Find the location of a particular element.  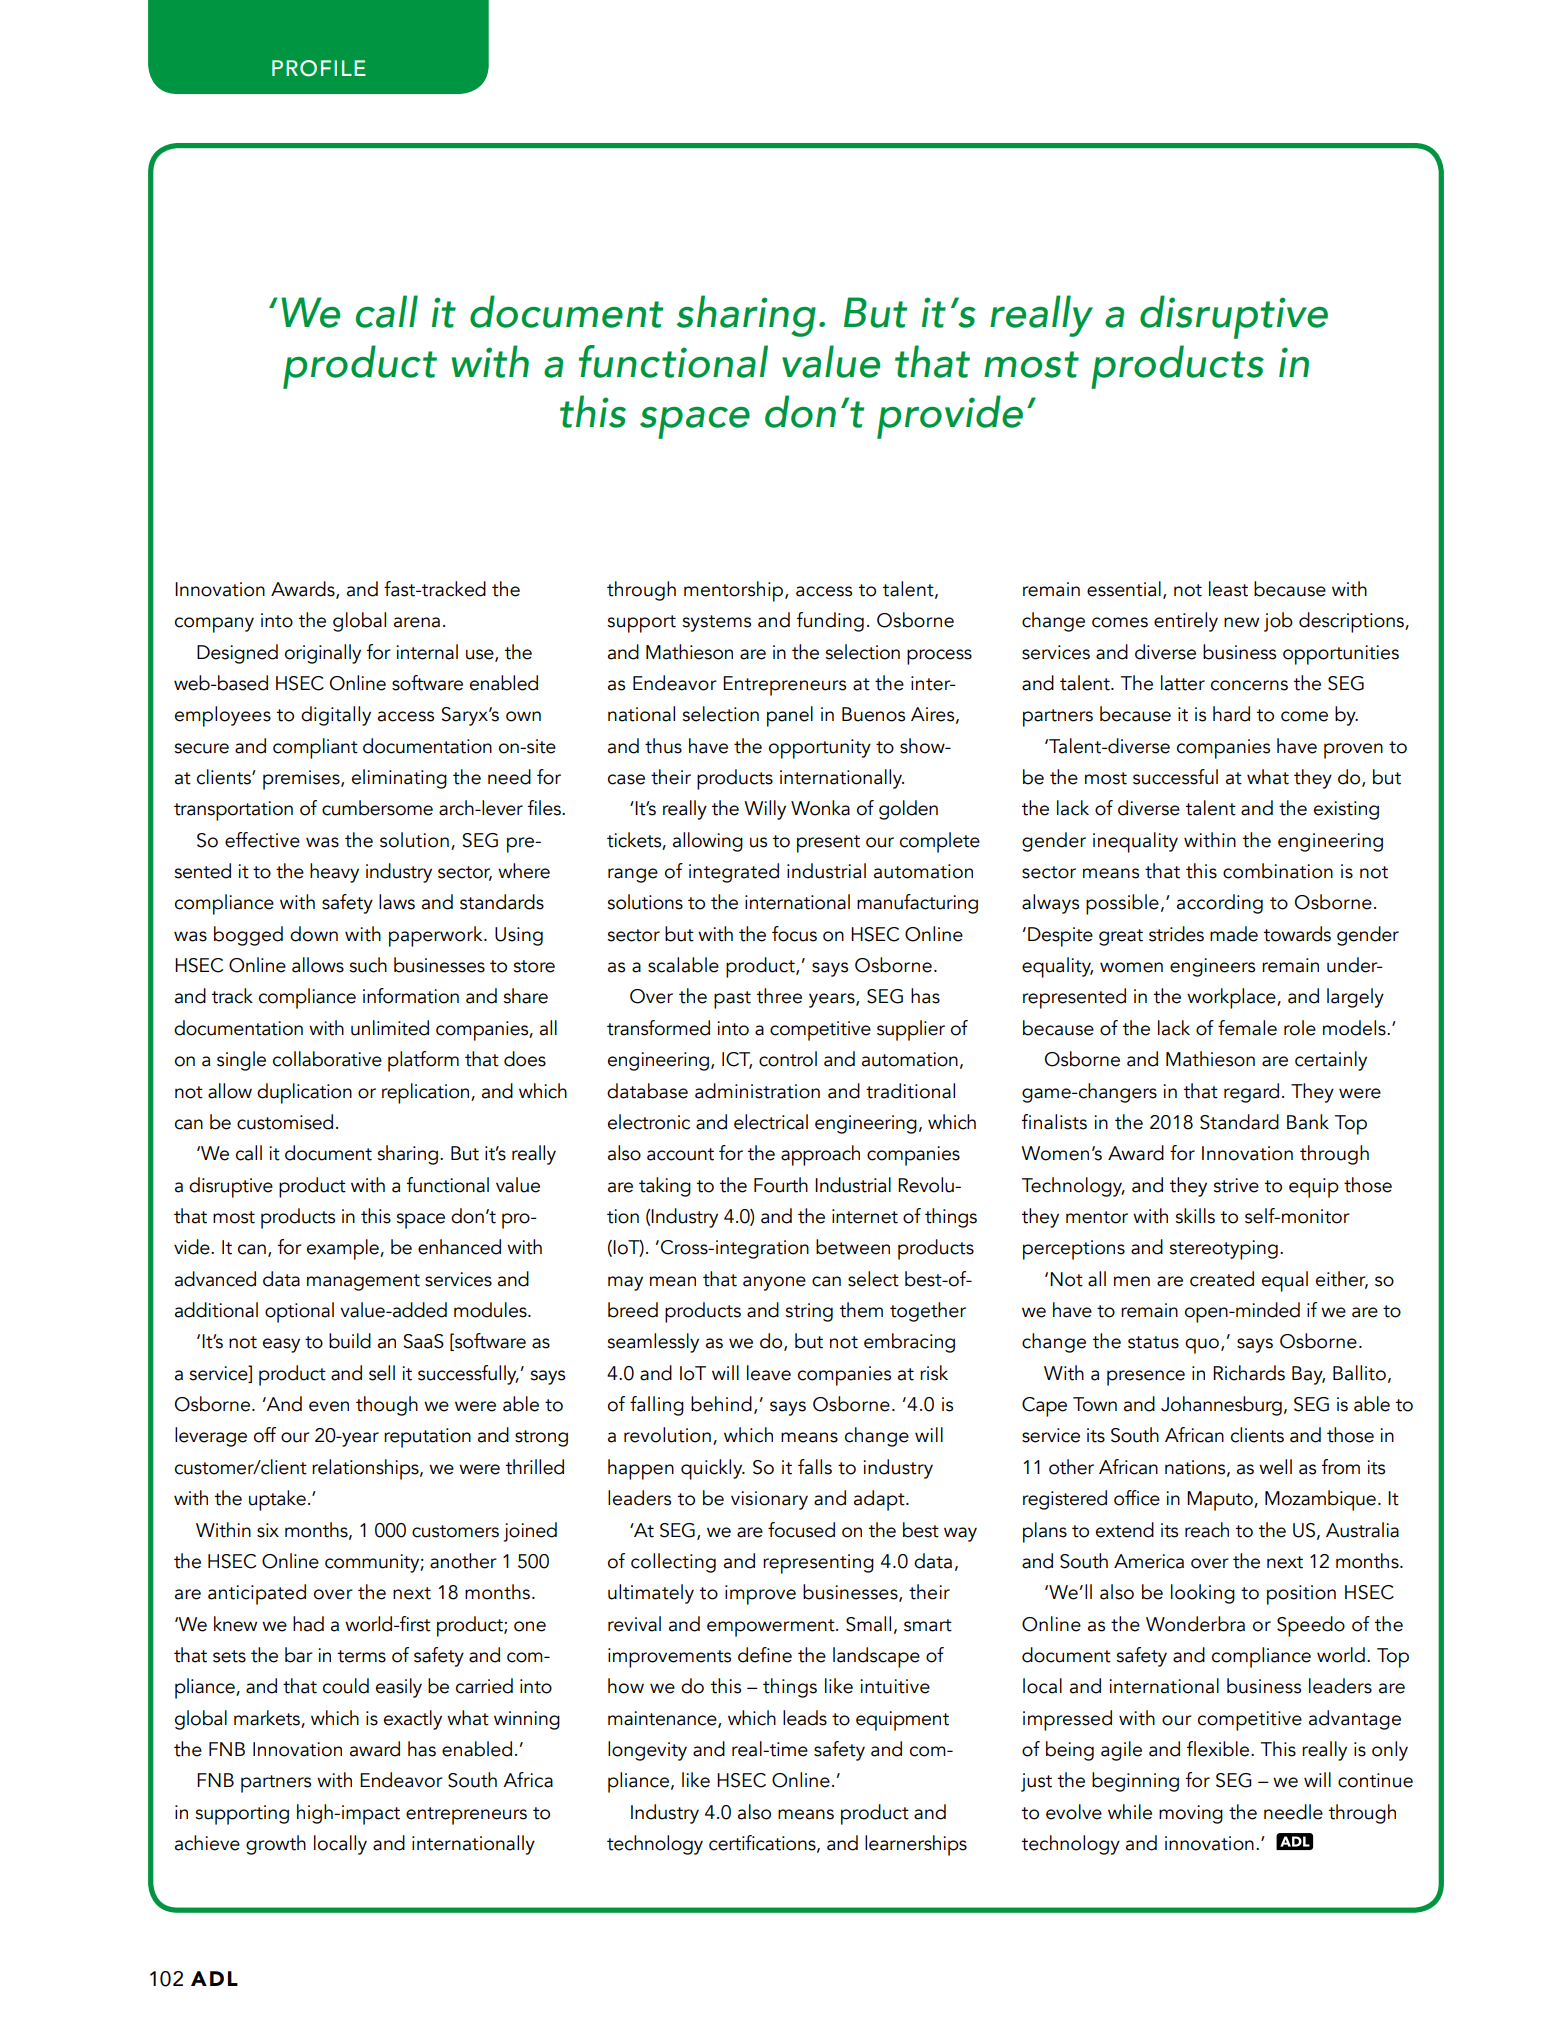

funding is located at coordinates (830, 622).
